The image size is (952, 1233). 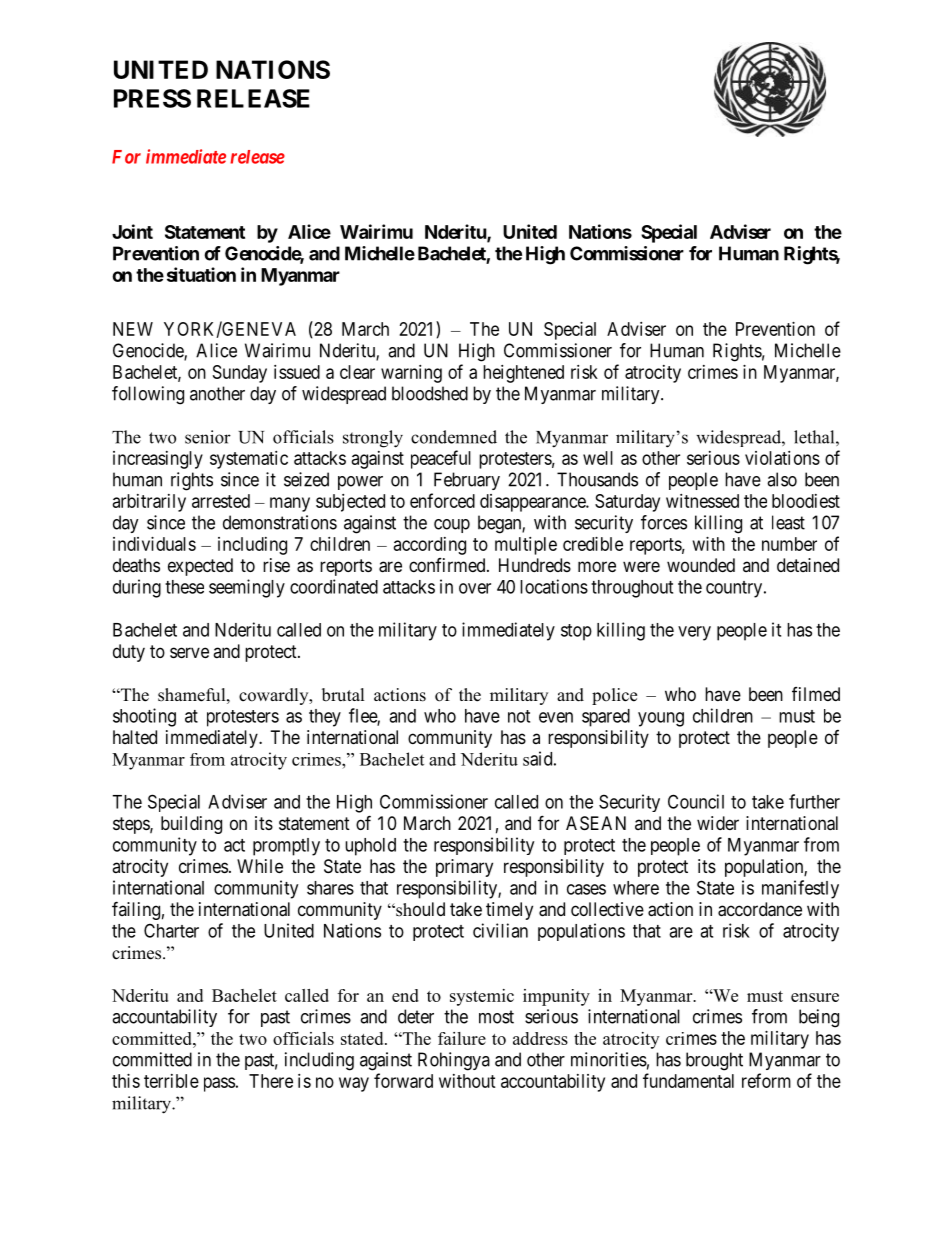 I want to click on situation, so click(x=201, y=274).
